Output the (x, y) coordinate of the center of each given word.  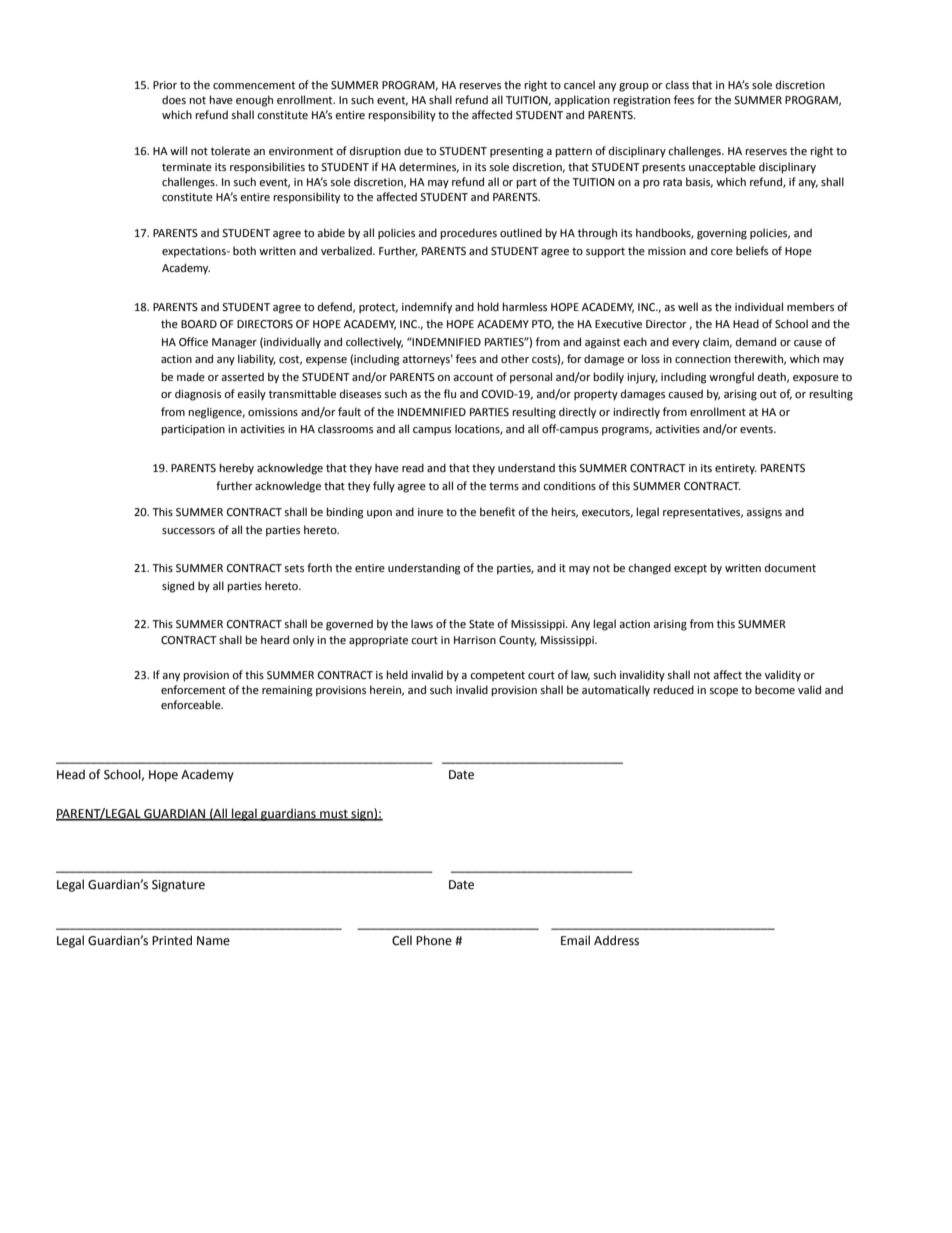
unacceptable (722, 168)
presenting (517, 152)
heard (275, 639)
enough (254, 101)
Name (213, 941)
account (473, 377)
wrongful (731, 378)
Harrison (475, 640)
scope (723, 692)
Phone (434, 940)
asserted (242, 376)
